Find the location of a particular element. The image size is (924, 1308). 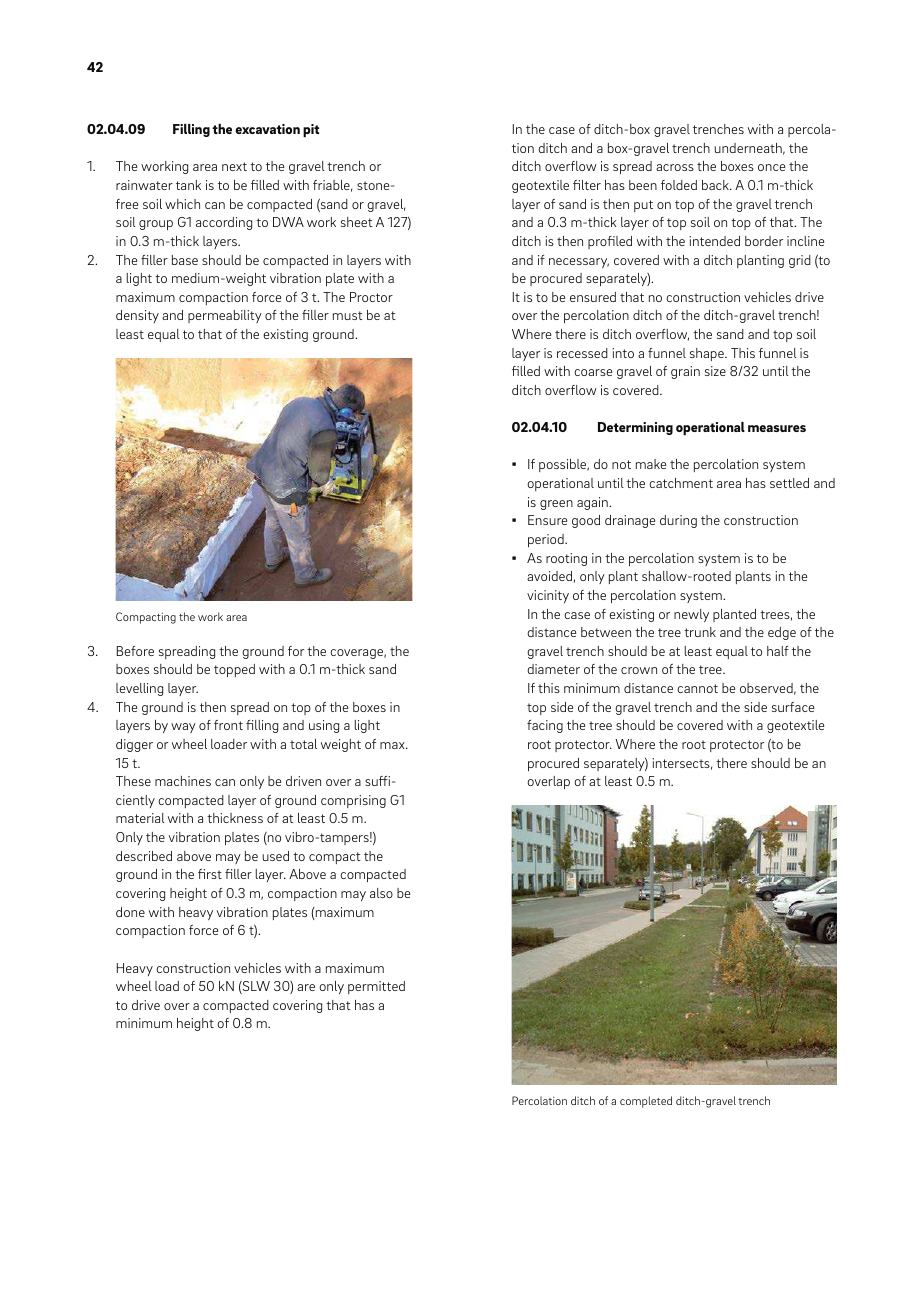

back is located at coordinates (716, 185).
